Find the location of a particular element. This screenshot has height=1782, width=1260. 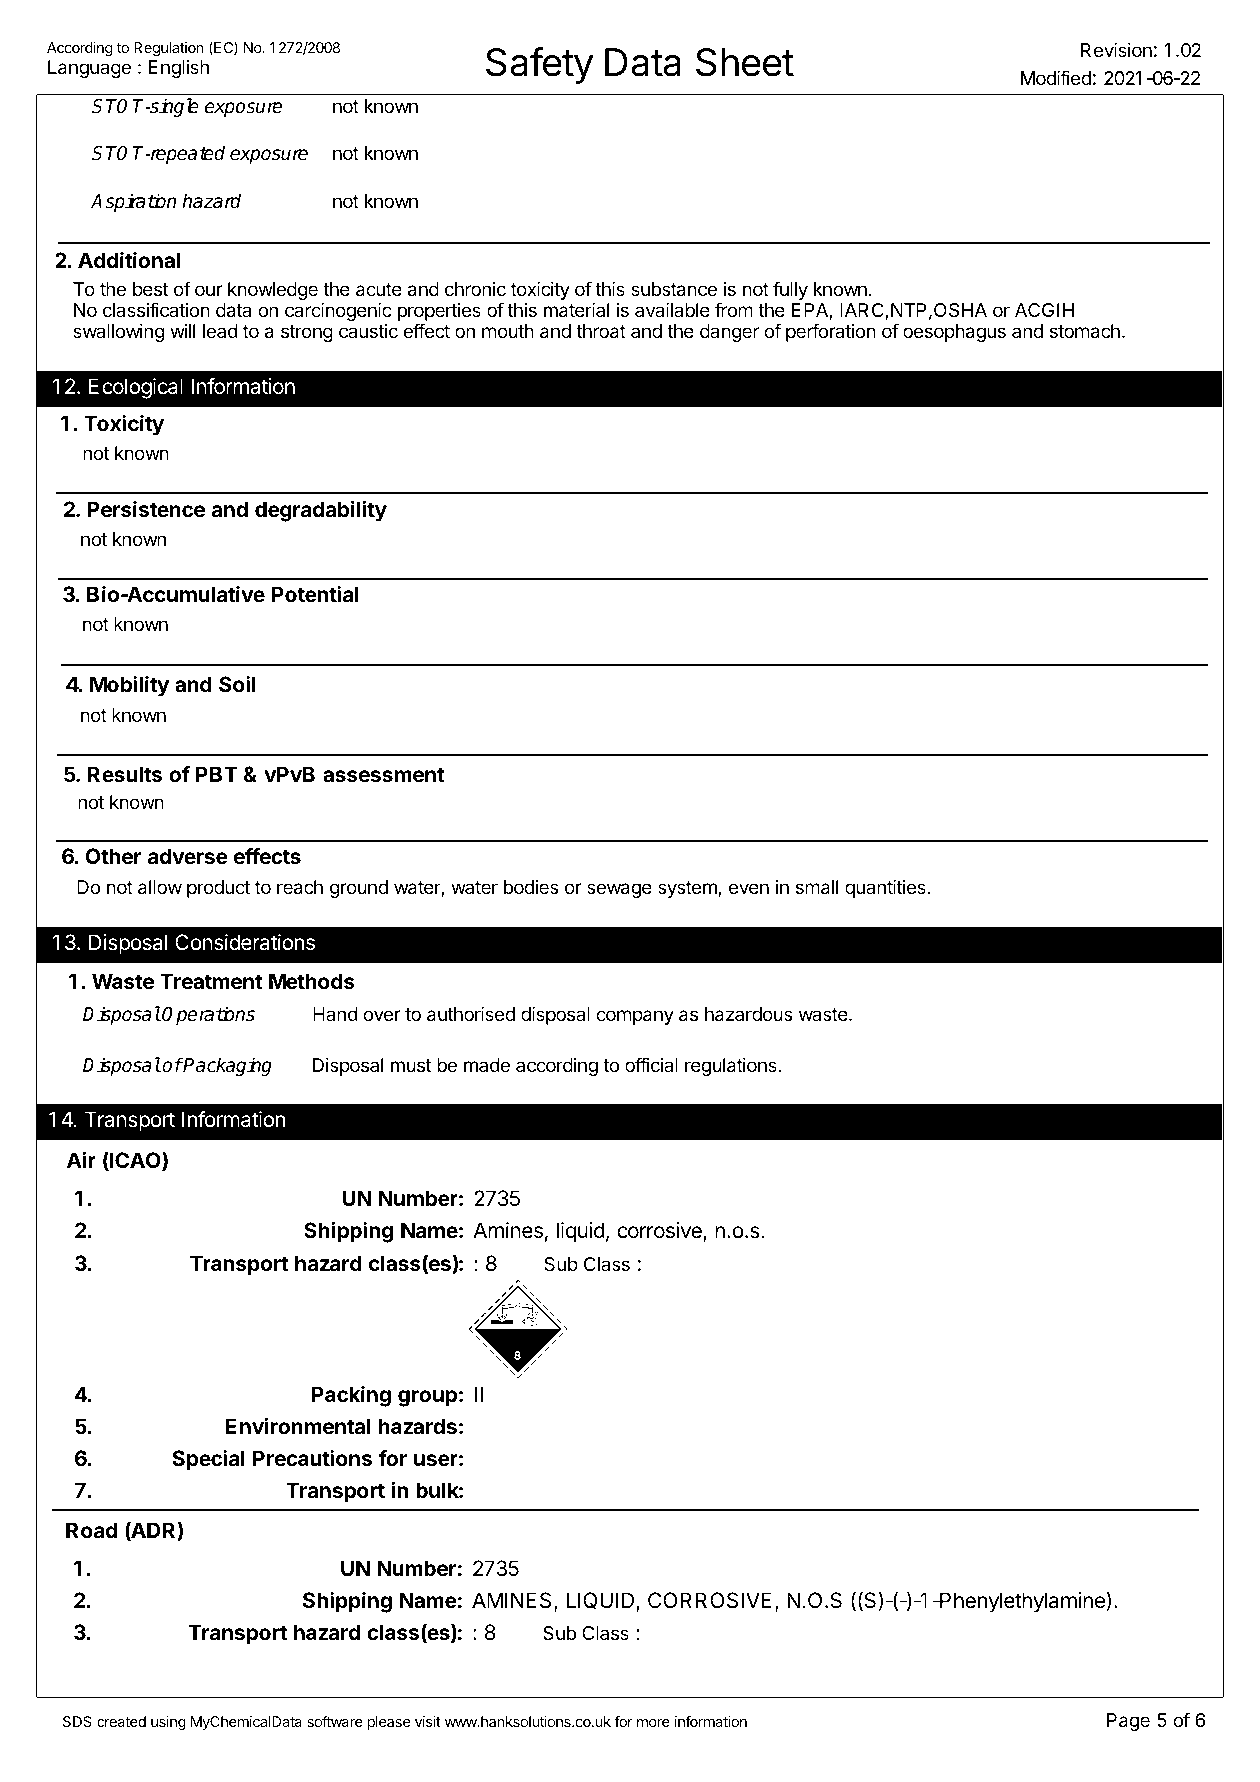

oesophagus is located at coordinates (954, 333).
